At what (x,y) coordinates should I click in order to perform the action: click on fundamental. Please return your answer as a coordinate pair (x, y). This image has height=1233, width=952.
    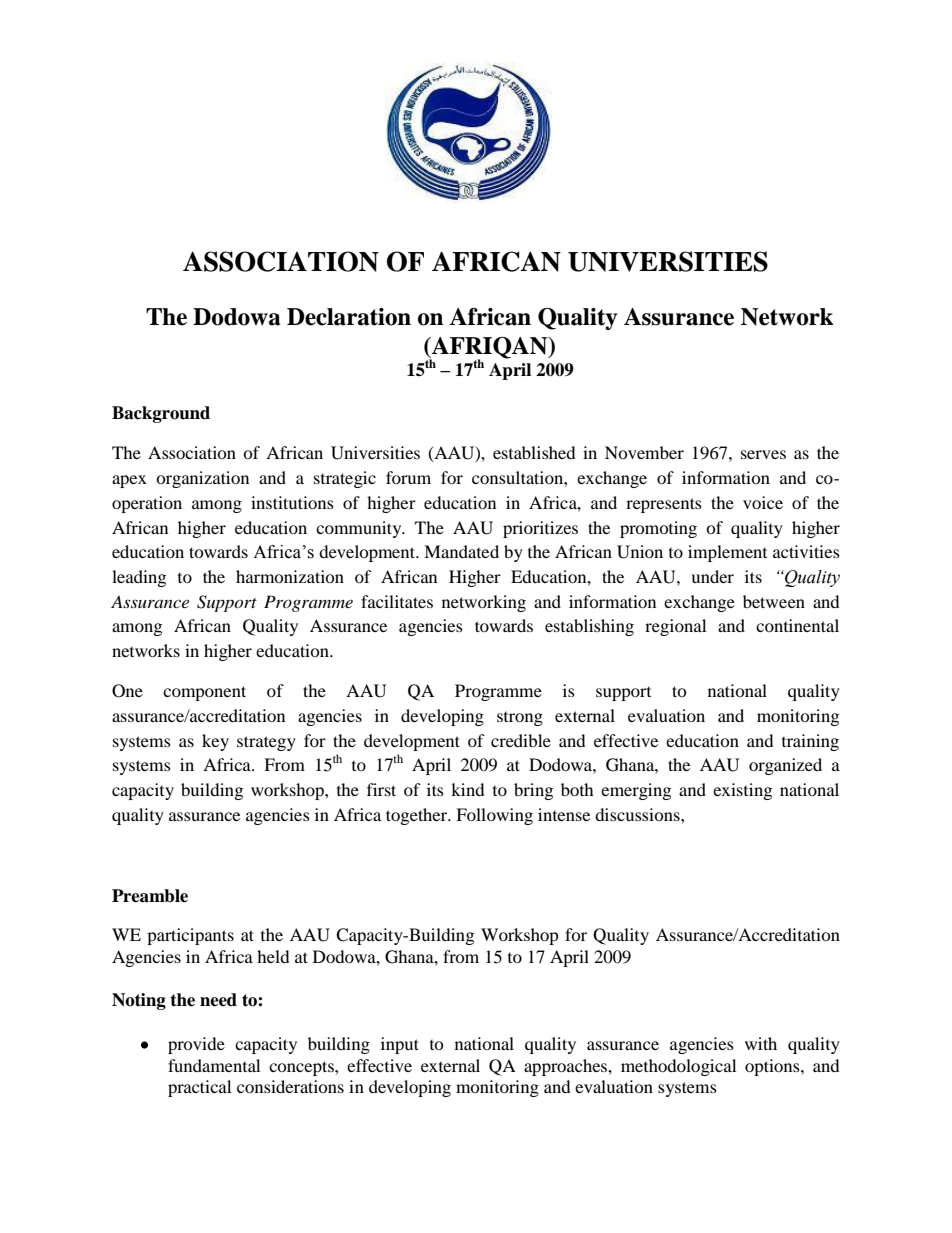
    Looking at the image, I should click on (214, 1065).
